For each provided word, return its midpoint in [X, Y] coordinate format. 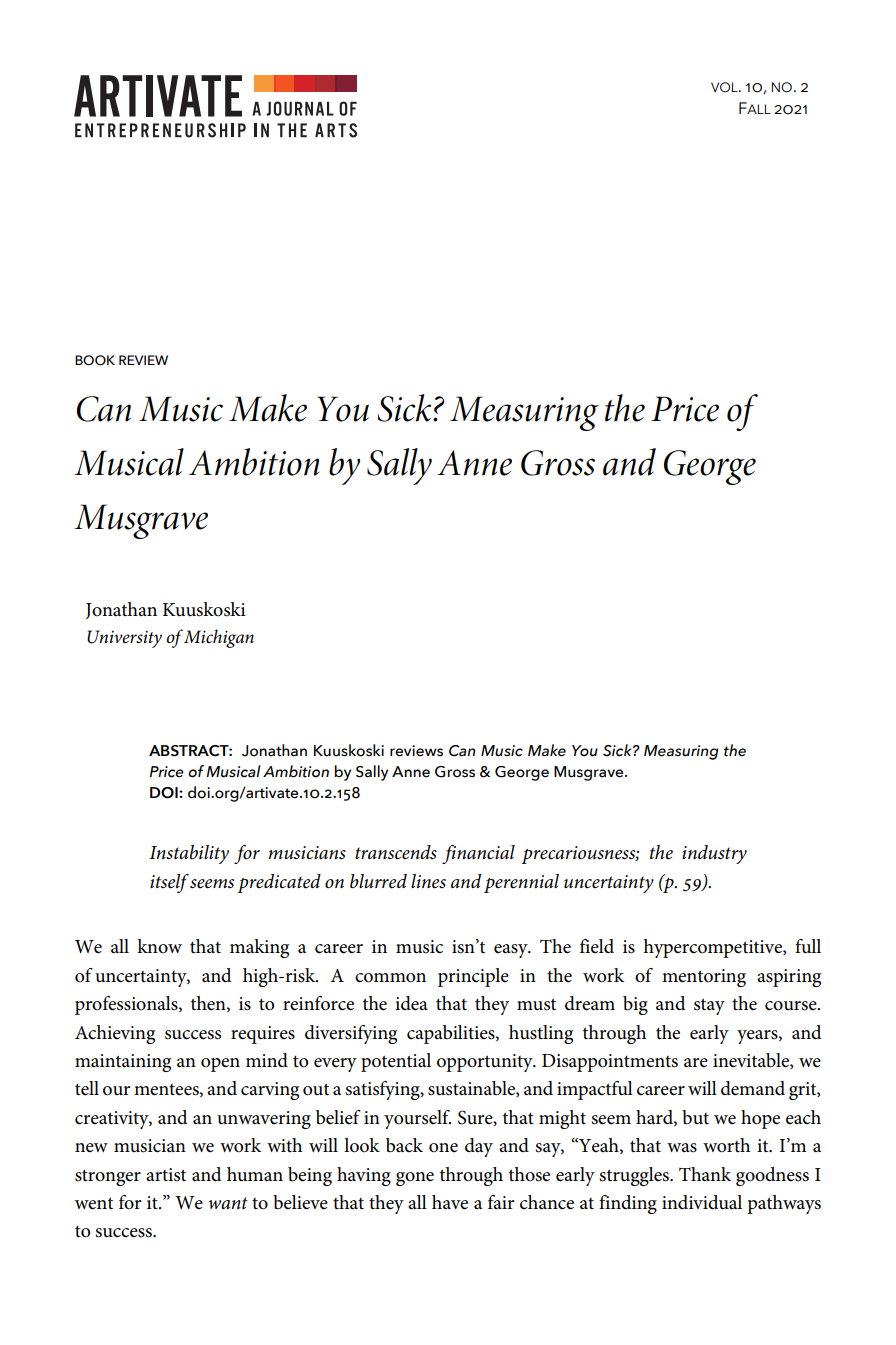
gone [415, 1179]
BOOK [95, 360]
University [124, 639]
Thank [705, 1174]
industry [714, 854]
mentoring [704, 978]
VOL [725, 87]
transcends [396, 852]
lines [428, 881]
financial [478, 854]
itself [169, 883]
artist [166, 1175]
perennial [521, 883]
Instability [189, 854]
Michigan [219, 638]
